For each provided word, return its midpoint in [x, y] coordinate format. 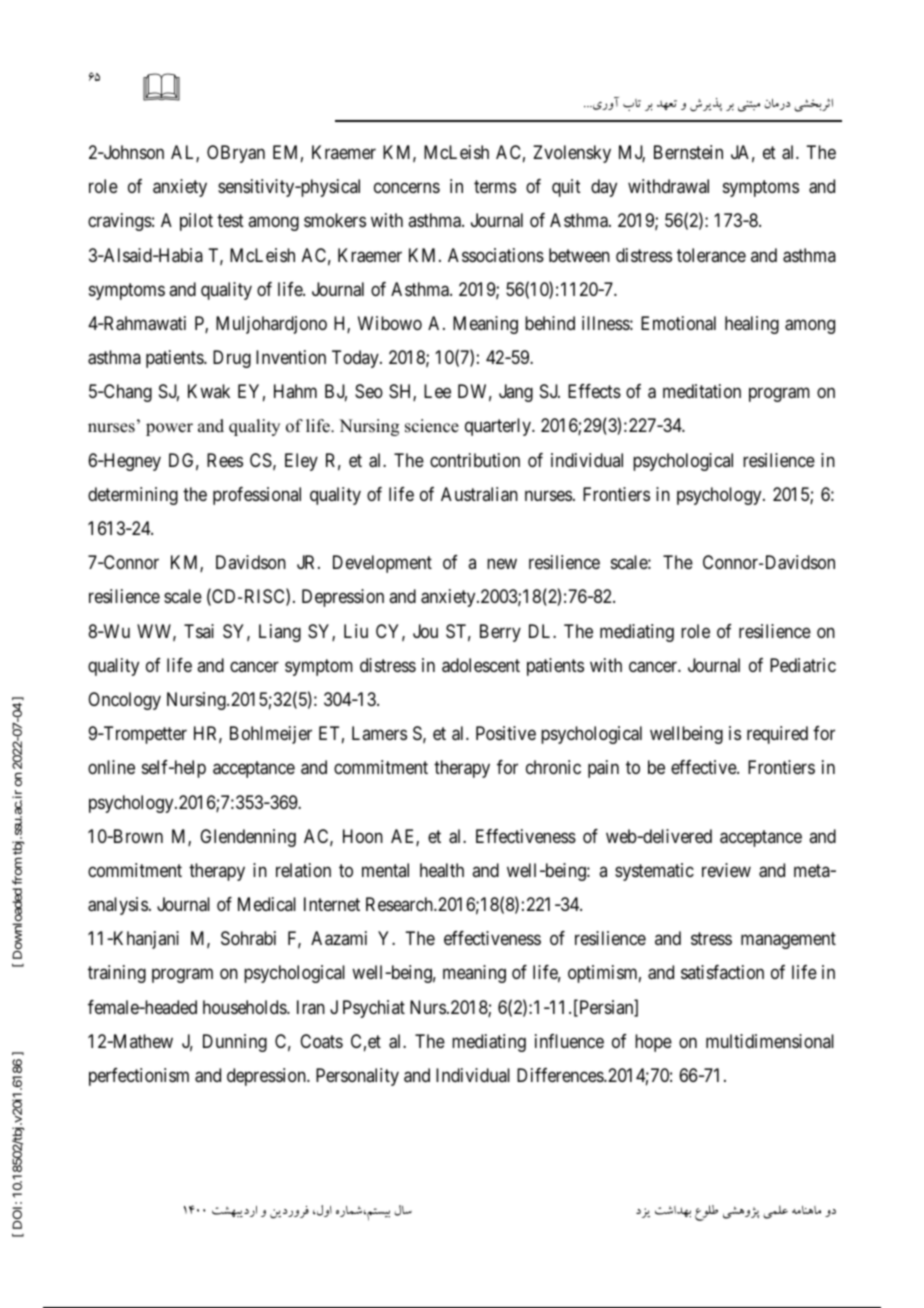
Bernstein [688, 152]
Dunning [235, 1043]
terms [495, 186]
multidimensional [770, 1041]
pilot [196, 222]
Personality [357, 1077]
